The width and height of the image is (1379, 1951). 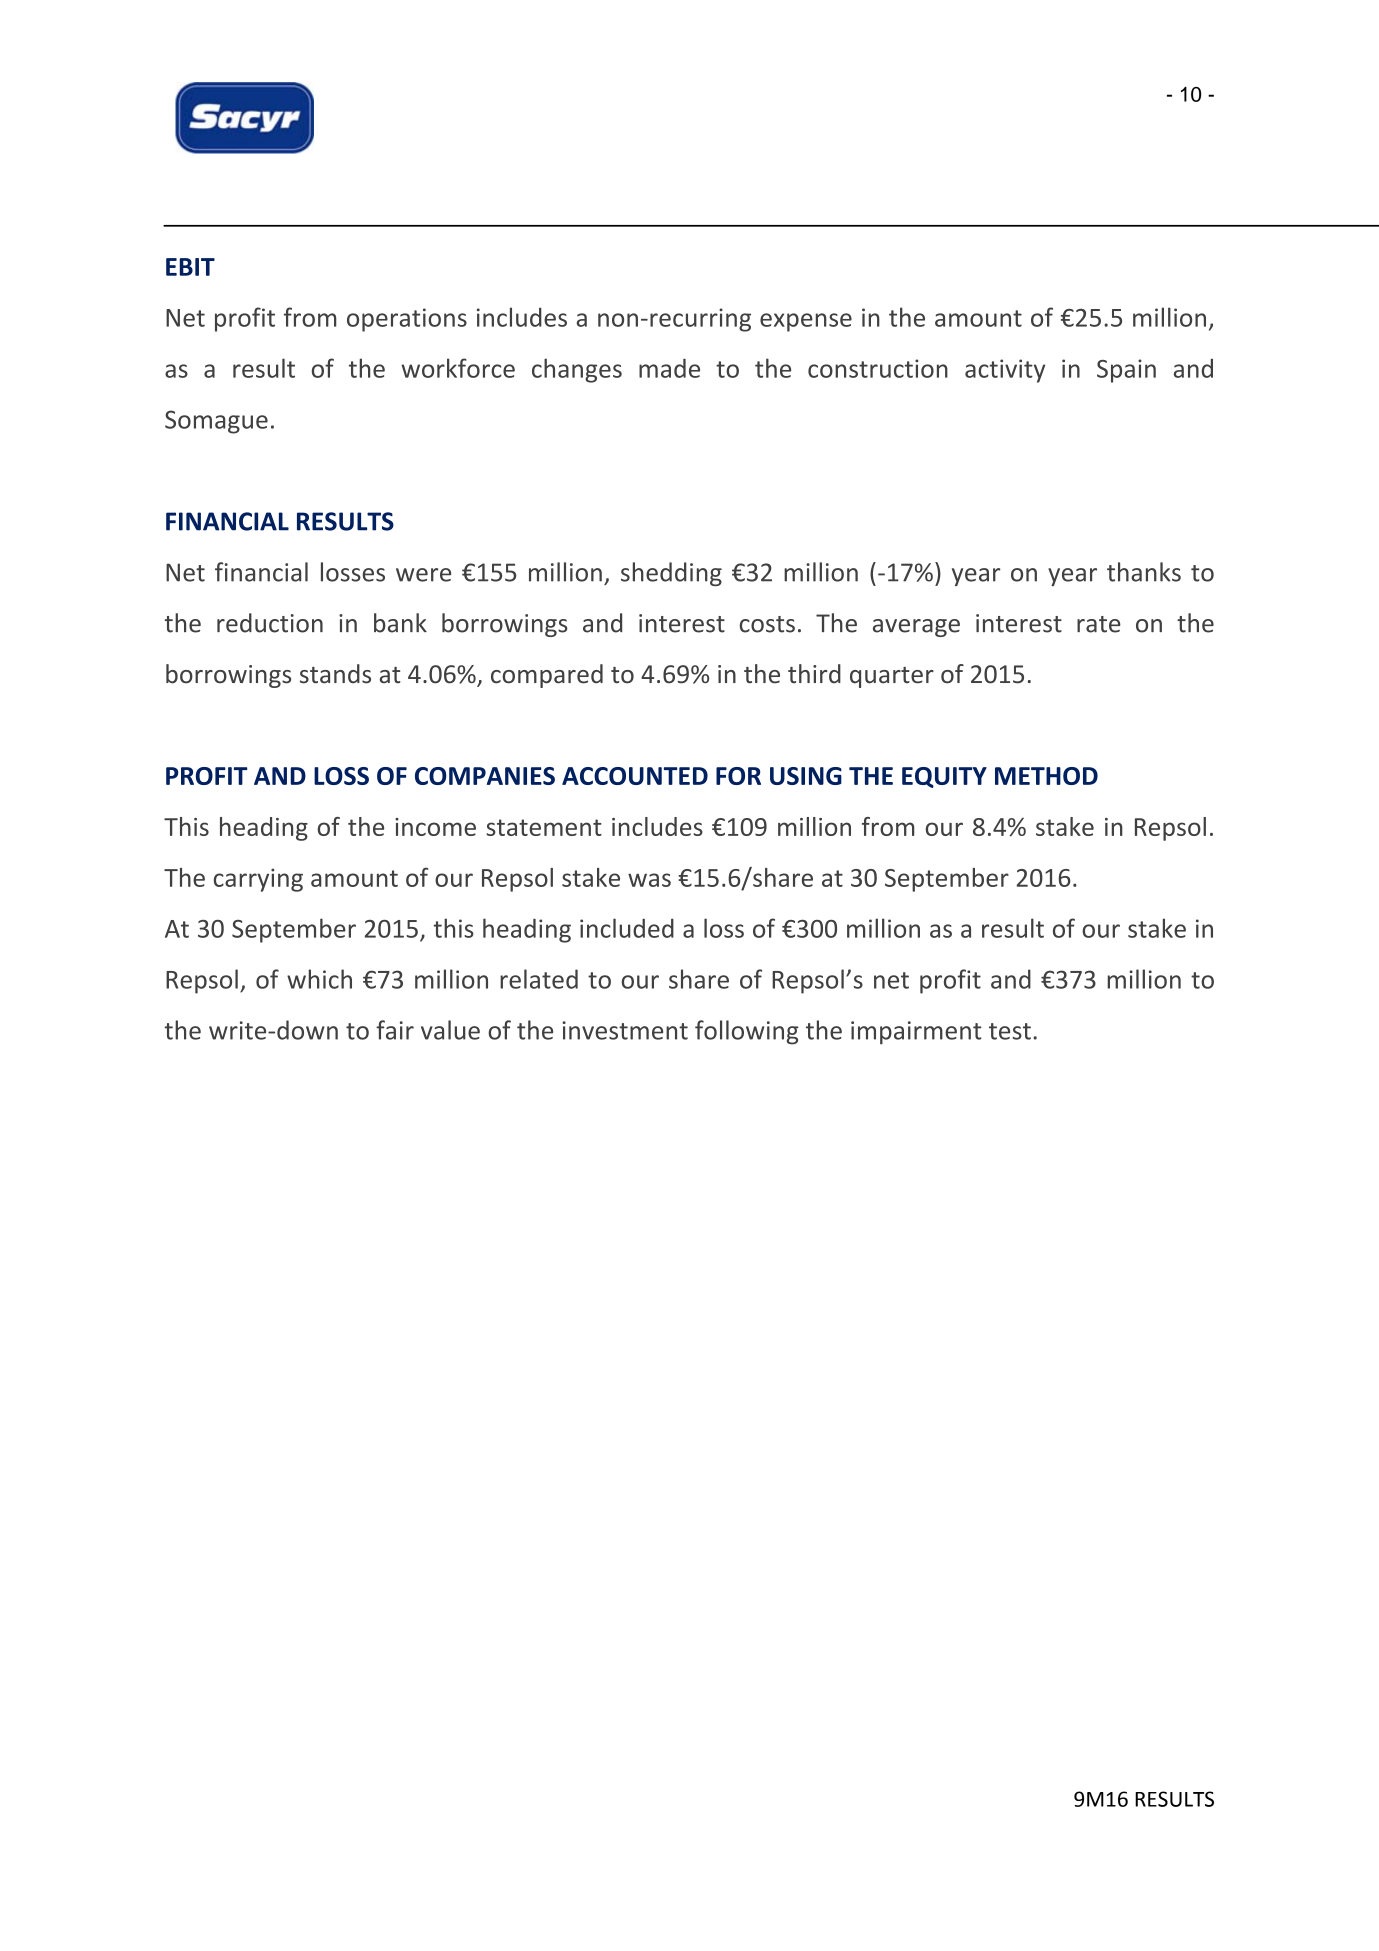 I want to click on activity, so click(x=1005, y=371).
